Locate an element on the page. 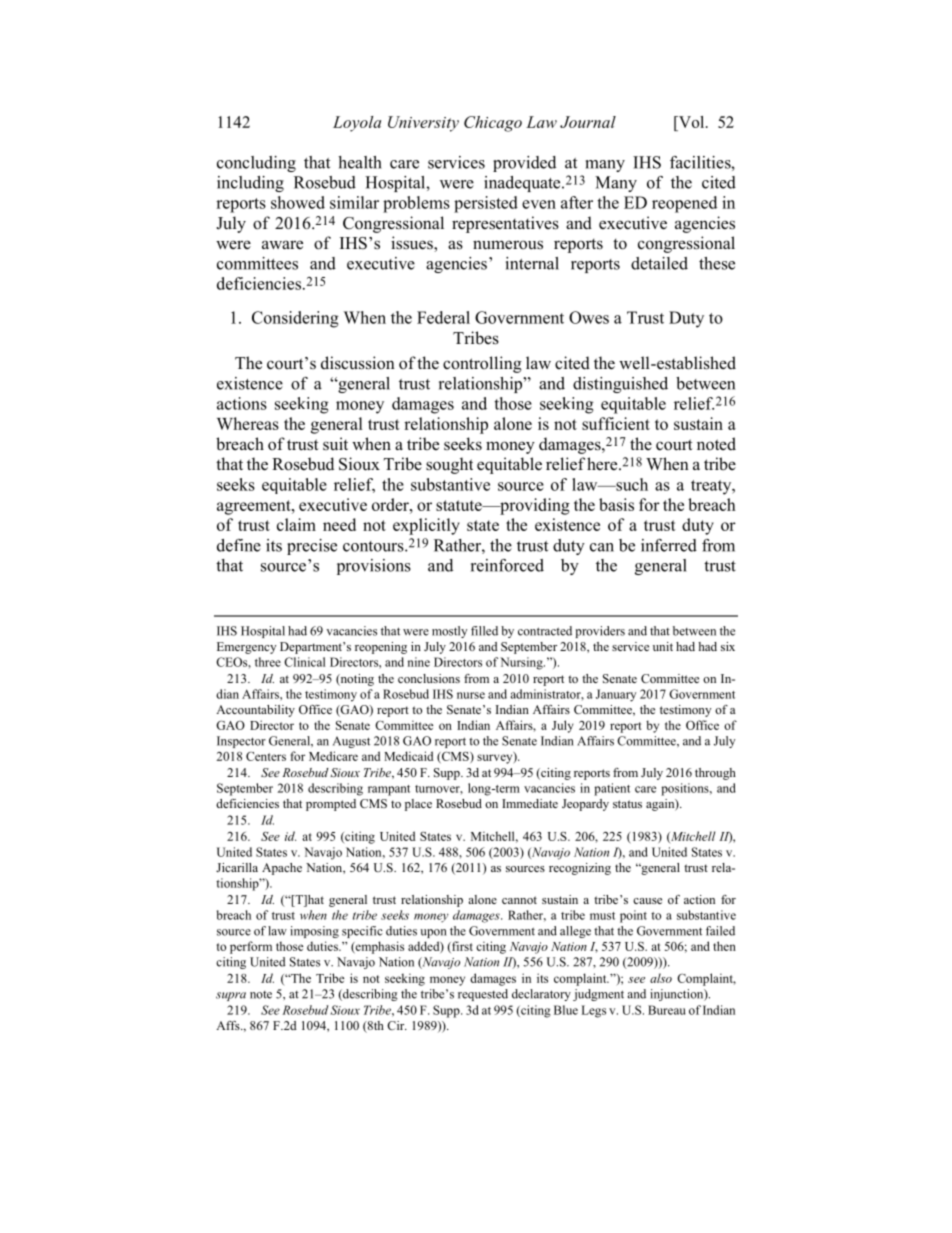 This document has height=1233, width=952. Chicago is located at coordinates (493, 124).
